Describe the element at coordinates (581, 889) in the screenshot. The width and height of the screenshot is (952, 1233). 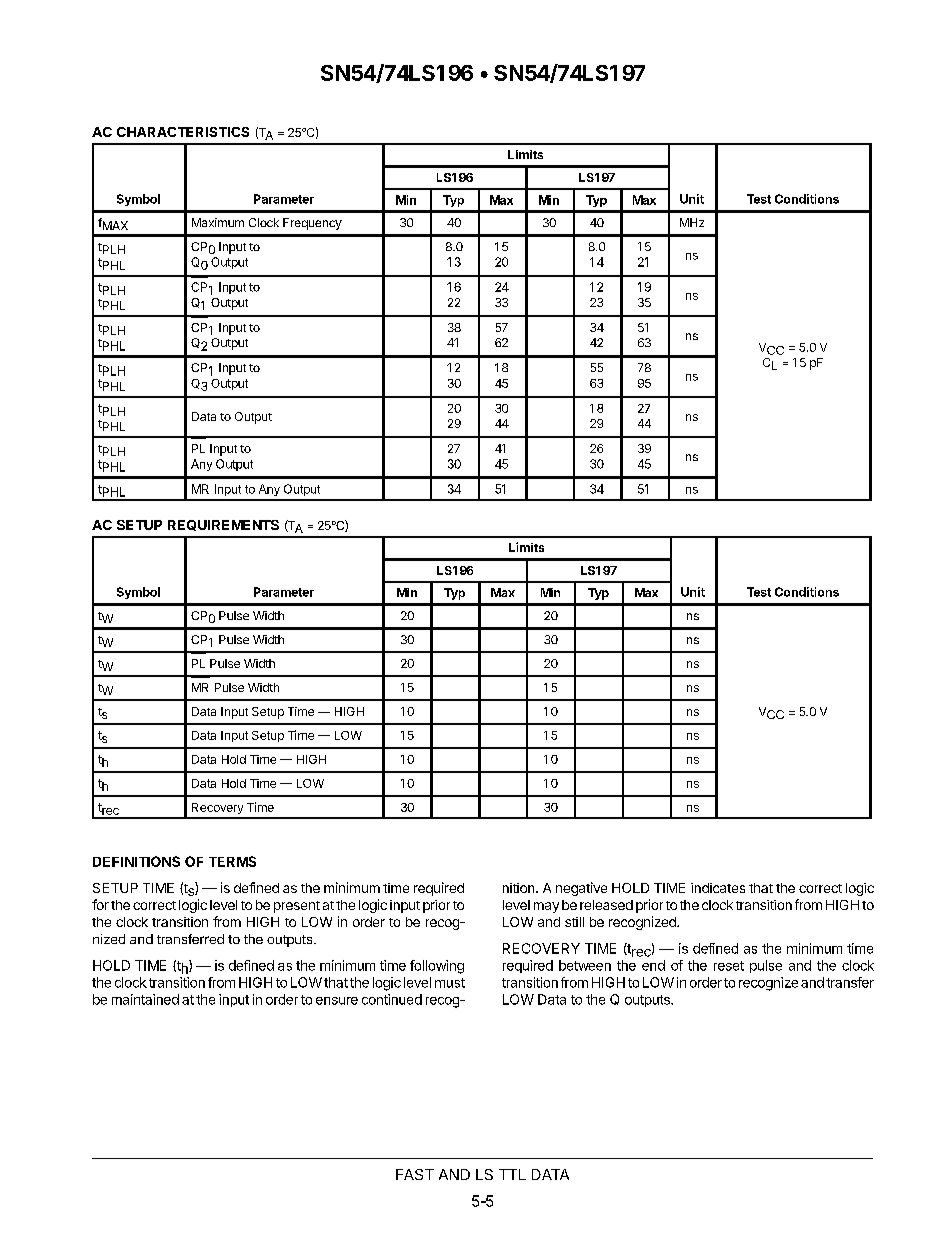
I see `negative` at that location.
